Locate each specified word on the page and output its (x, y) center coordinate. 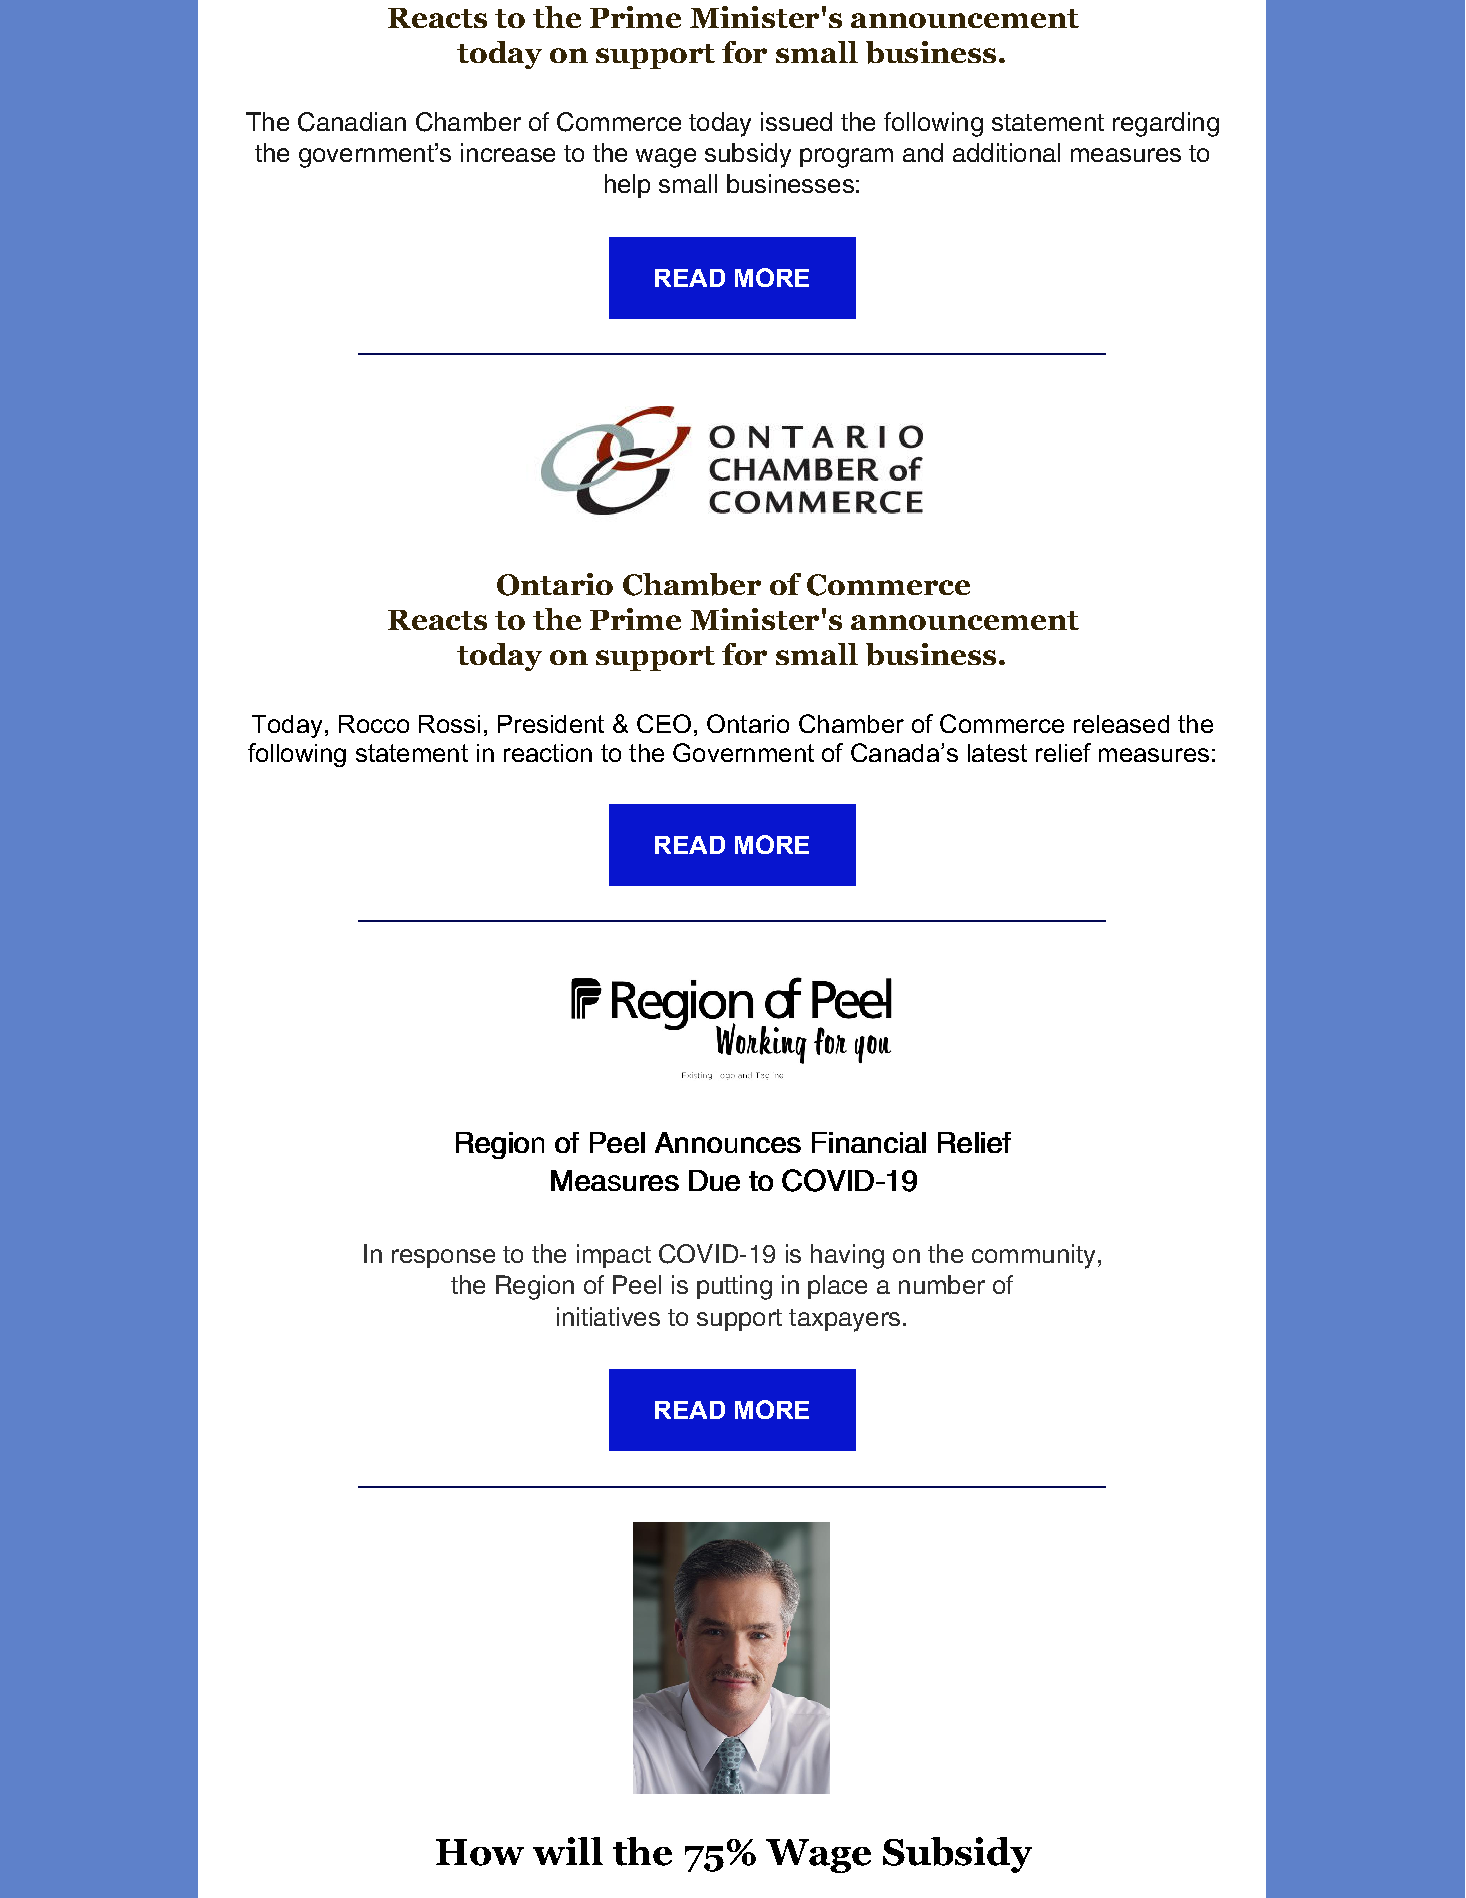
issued (796, 121)
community (1033, 1256)
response (443, 1258)
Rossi (449, 724)
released (1121, 724)
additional (1006, 152)
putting (734, 1287)
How (480, 1852)
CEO (664, 723)
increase (508, 152)
